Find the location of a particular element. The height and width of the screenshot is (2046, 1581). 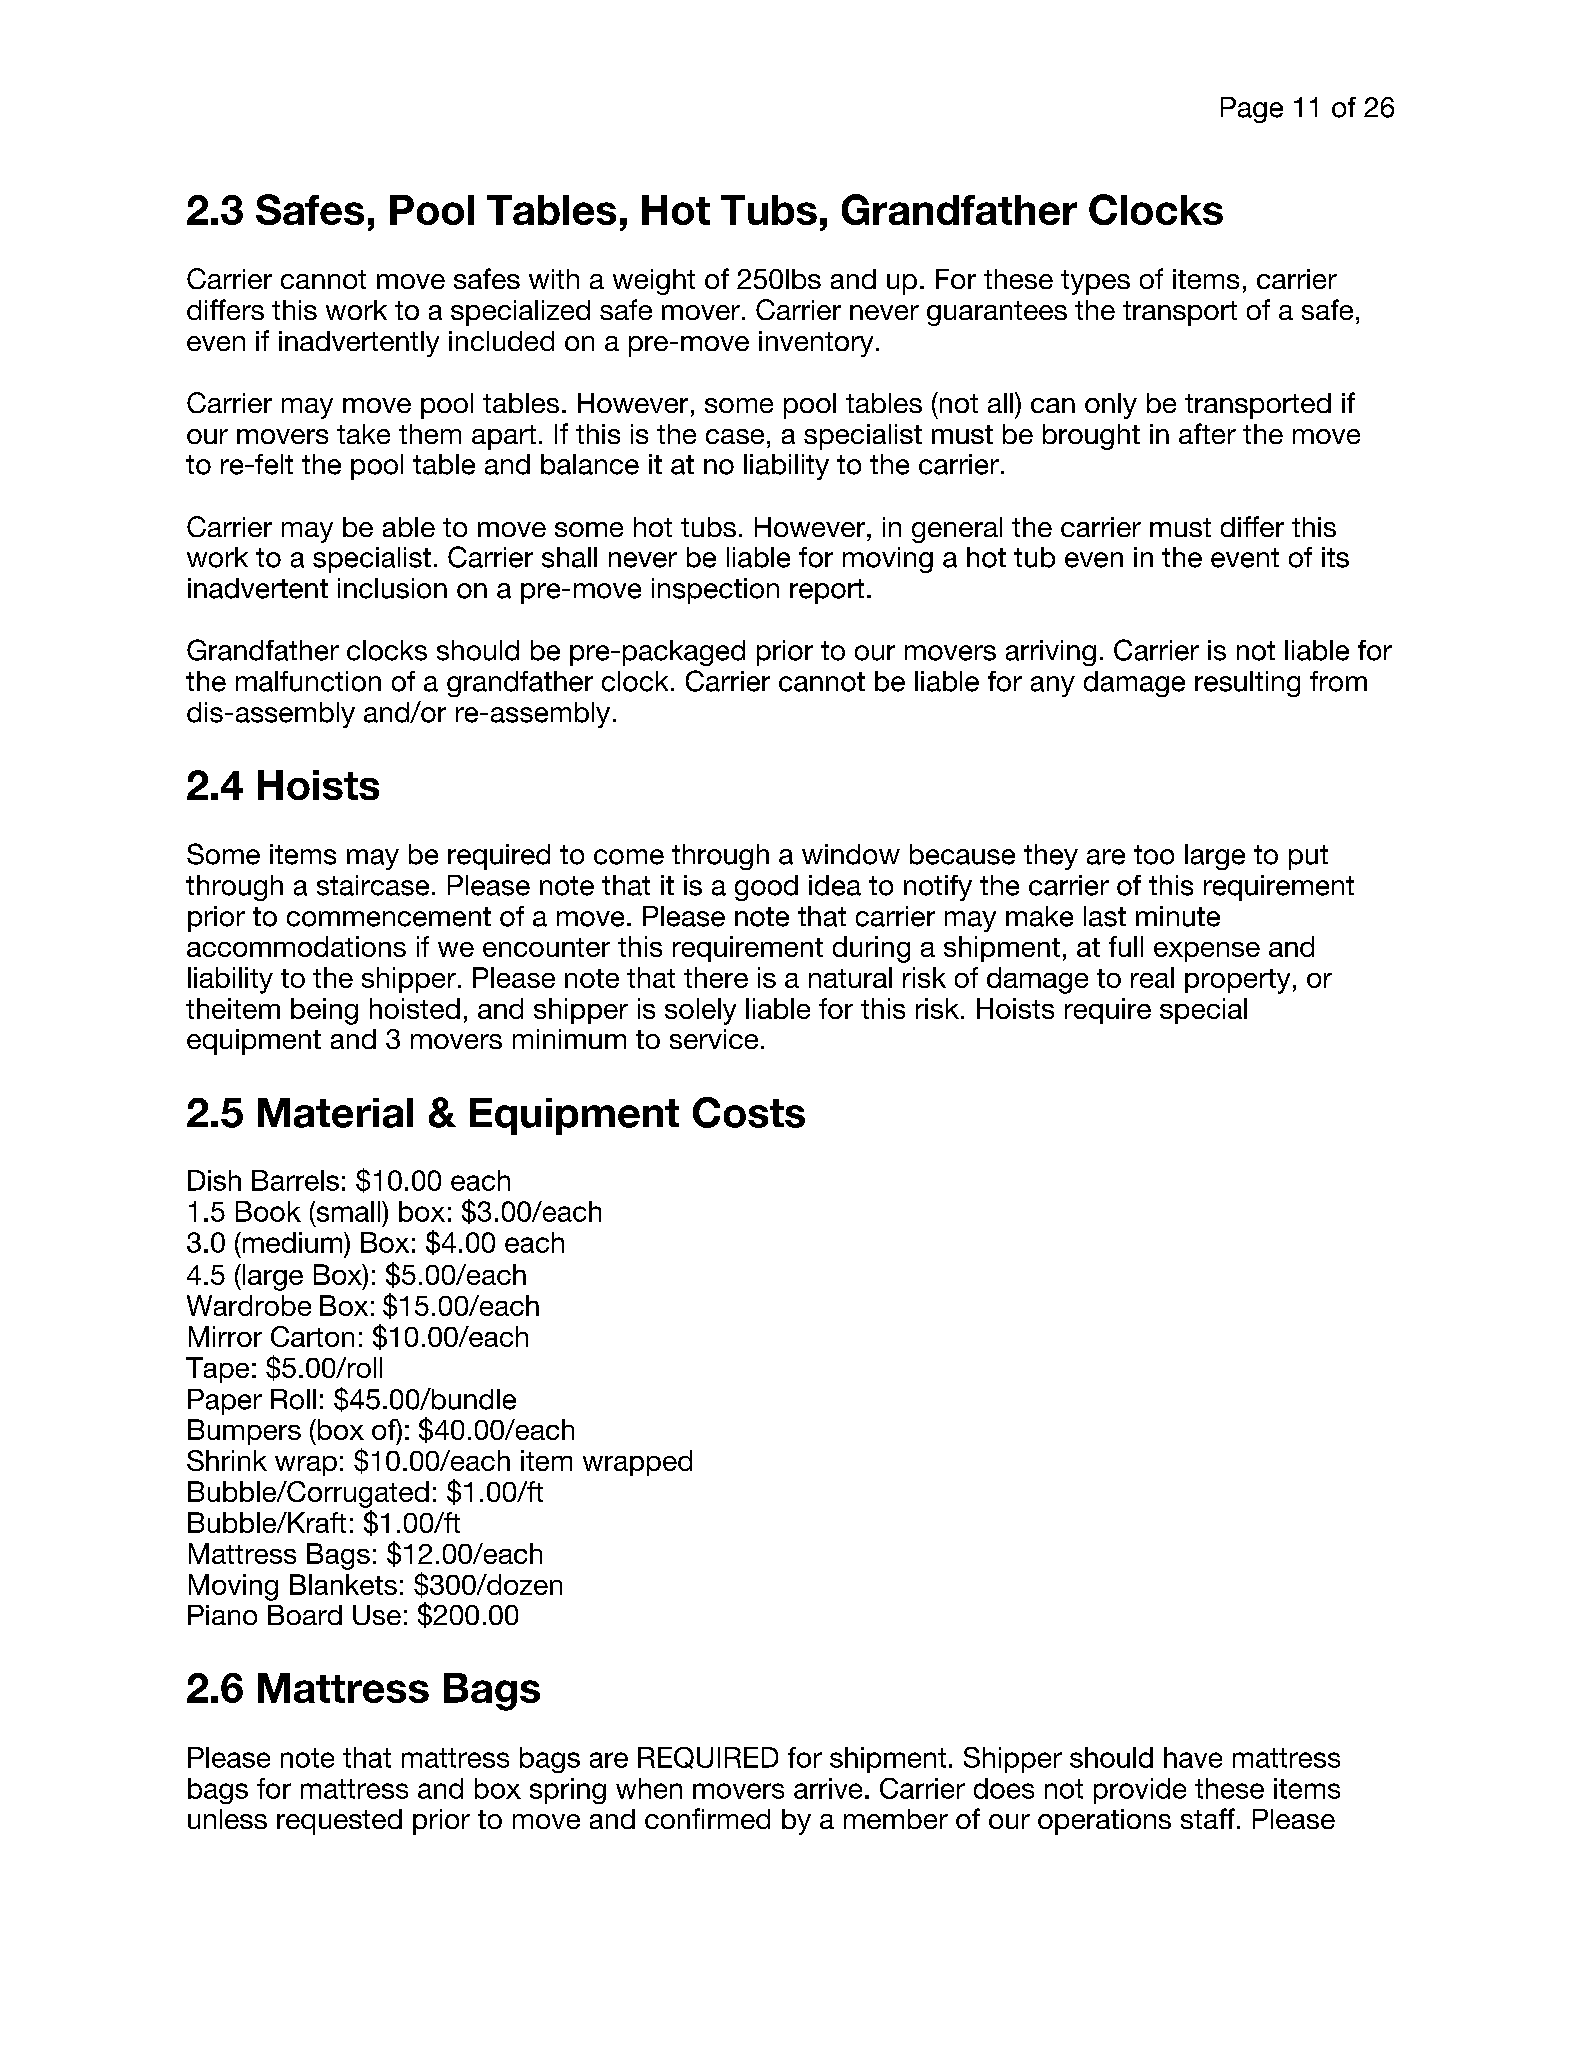

Page is located at coordinates (1252, 110).
